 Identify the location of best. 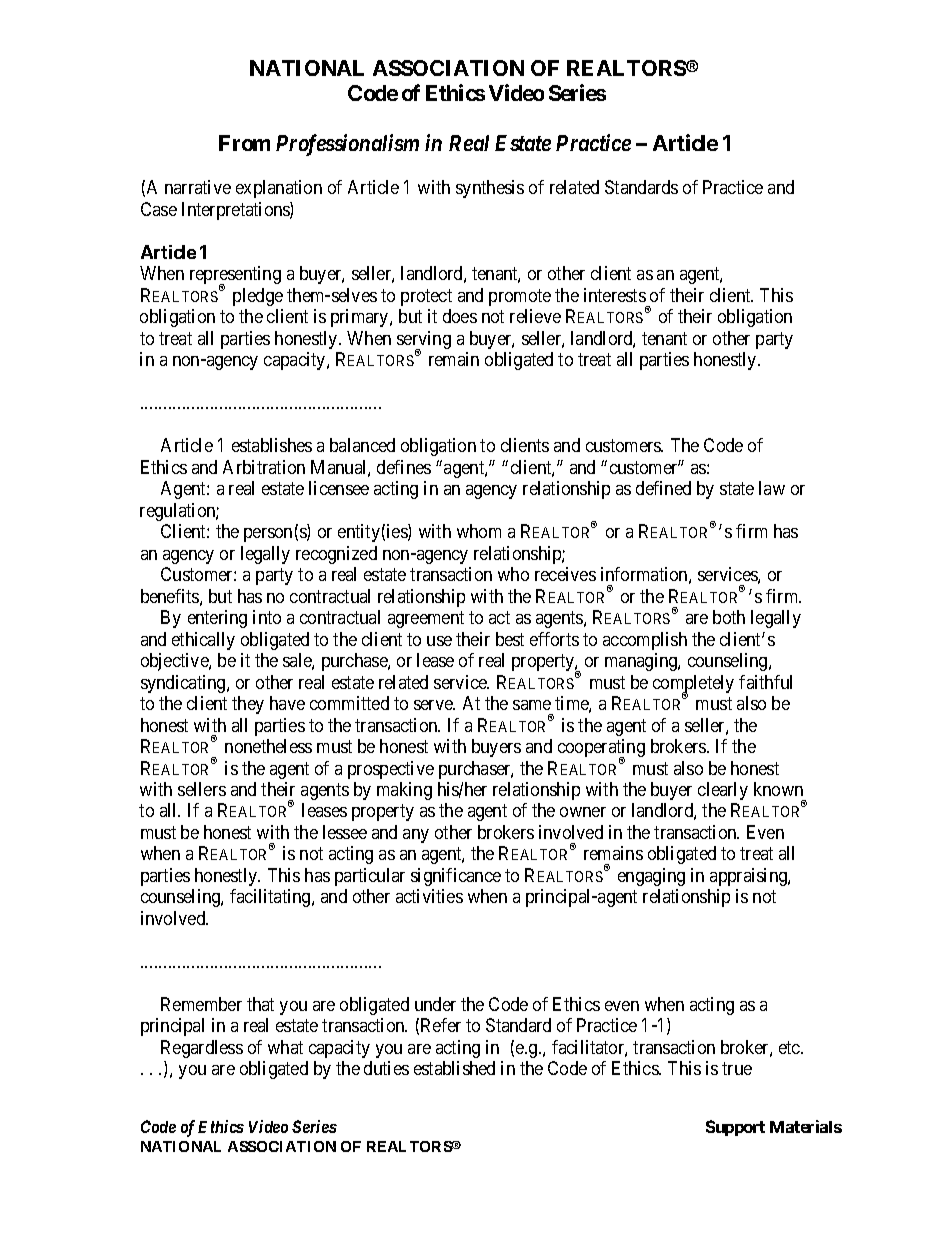
(510, 639).
